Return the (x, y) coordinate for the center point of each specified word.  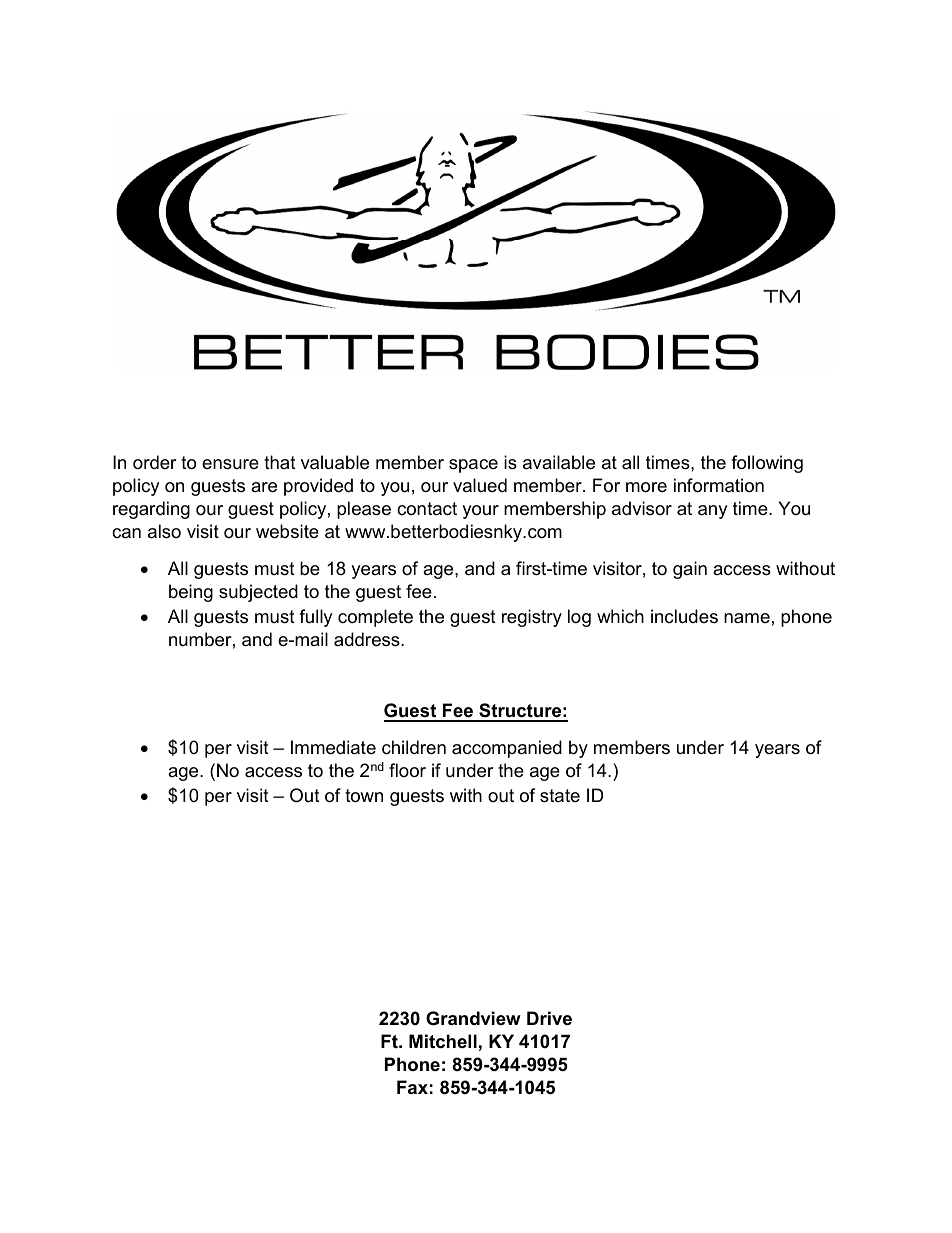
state (560, 796)
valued (480, 485)
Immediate (333, 747)
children (414, 747)
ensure (230, 464)
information (719, 485)
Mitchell (443, 1041)
